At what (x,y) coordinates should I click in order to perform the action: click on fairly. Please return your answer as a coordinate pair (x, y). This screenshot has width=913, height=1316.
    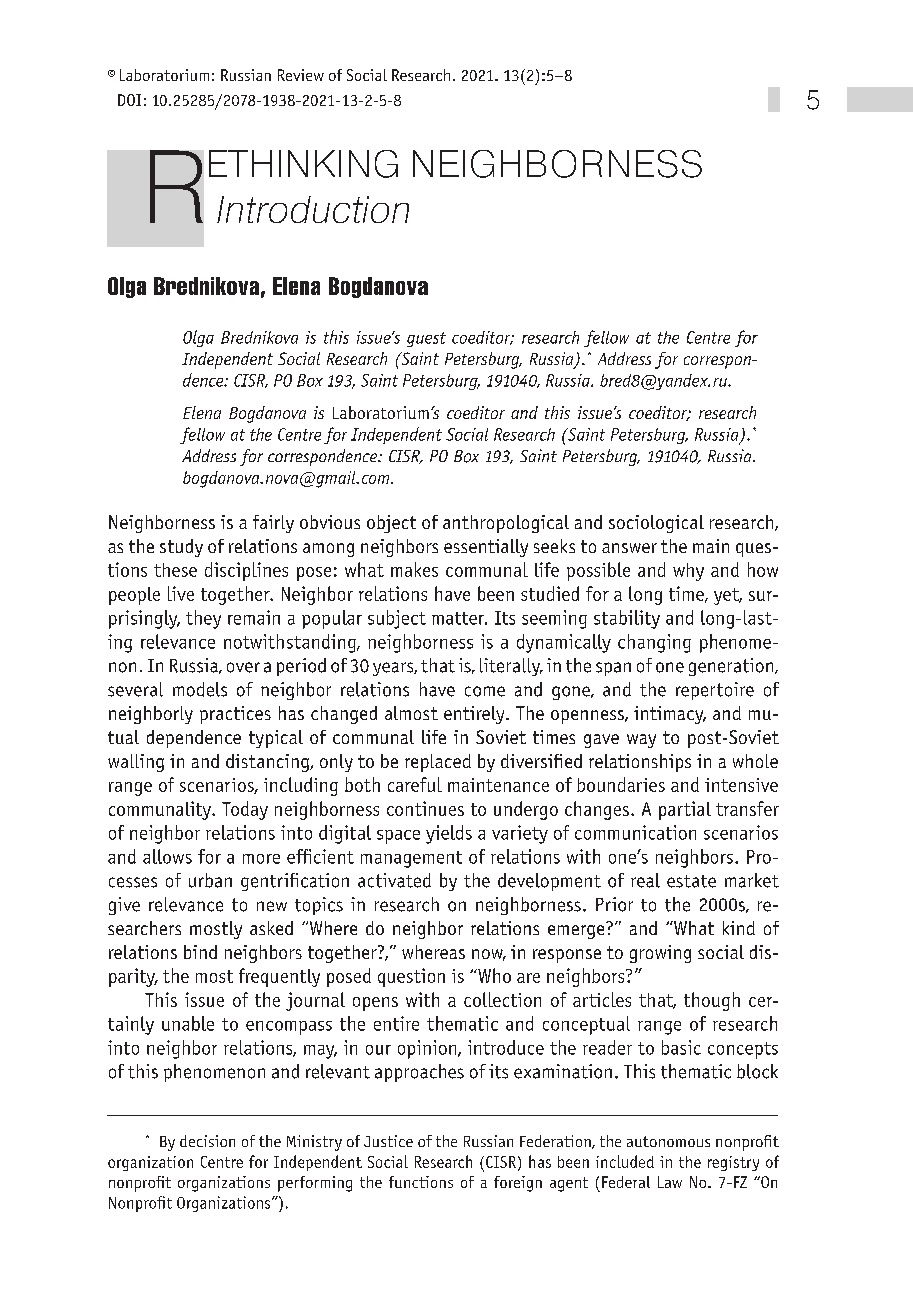
    Looking at the image, I should click on (273, 524).
